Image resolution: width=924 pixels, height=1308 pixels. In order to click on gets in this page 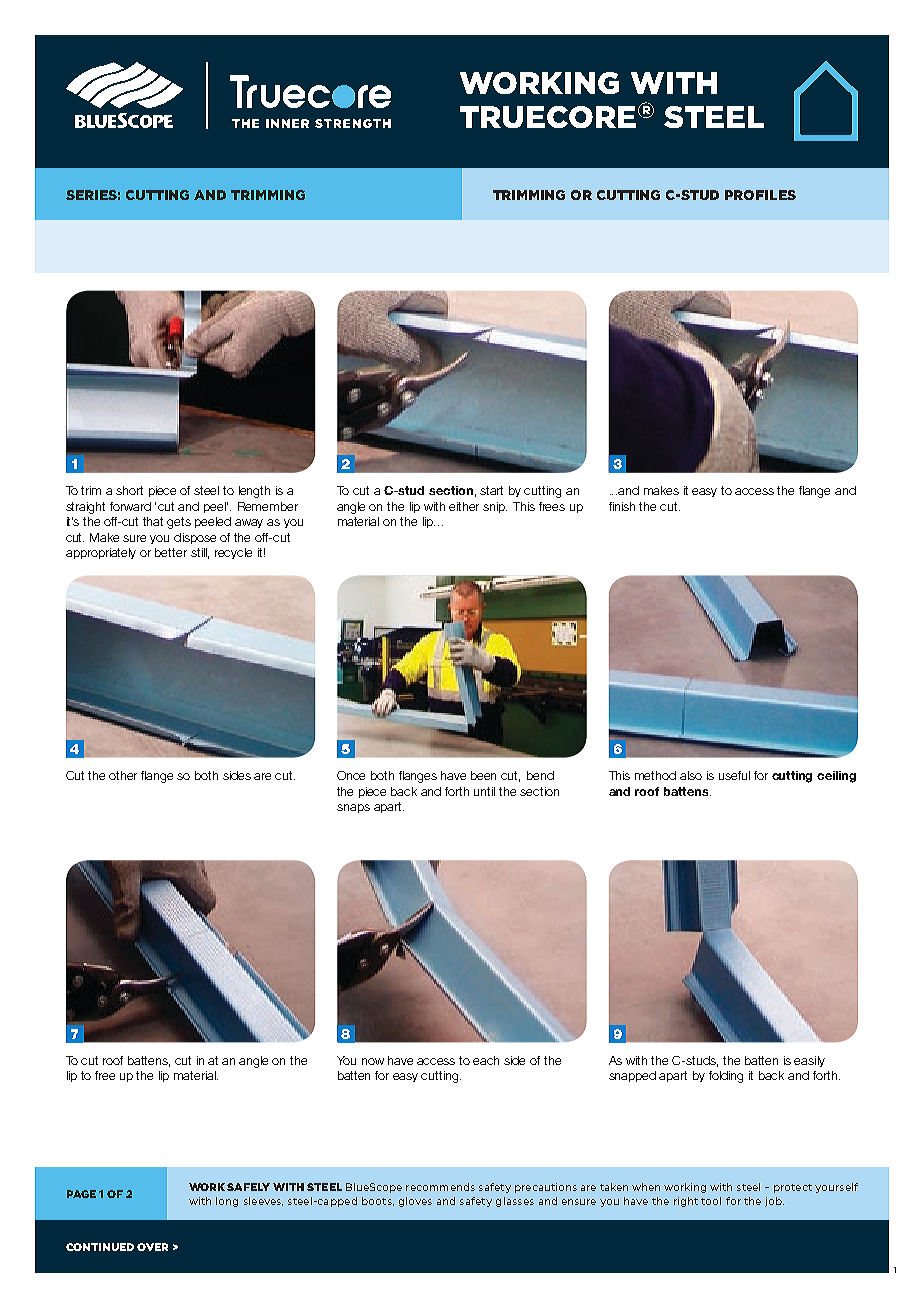, I will do `click(179, 523)`.
